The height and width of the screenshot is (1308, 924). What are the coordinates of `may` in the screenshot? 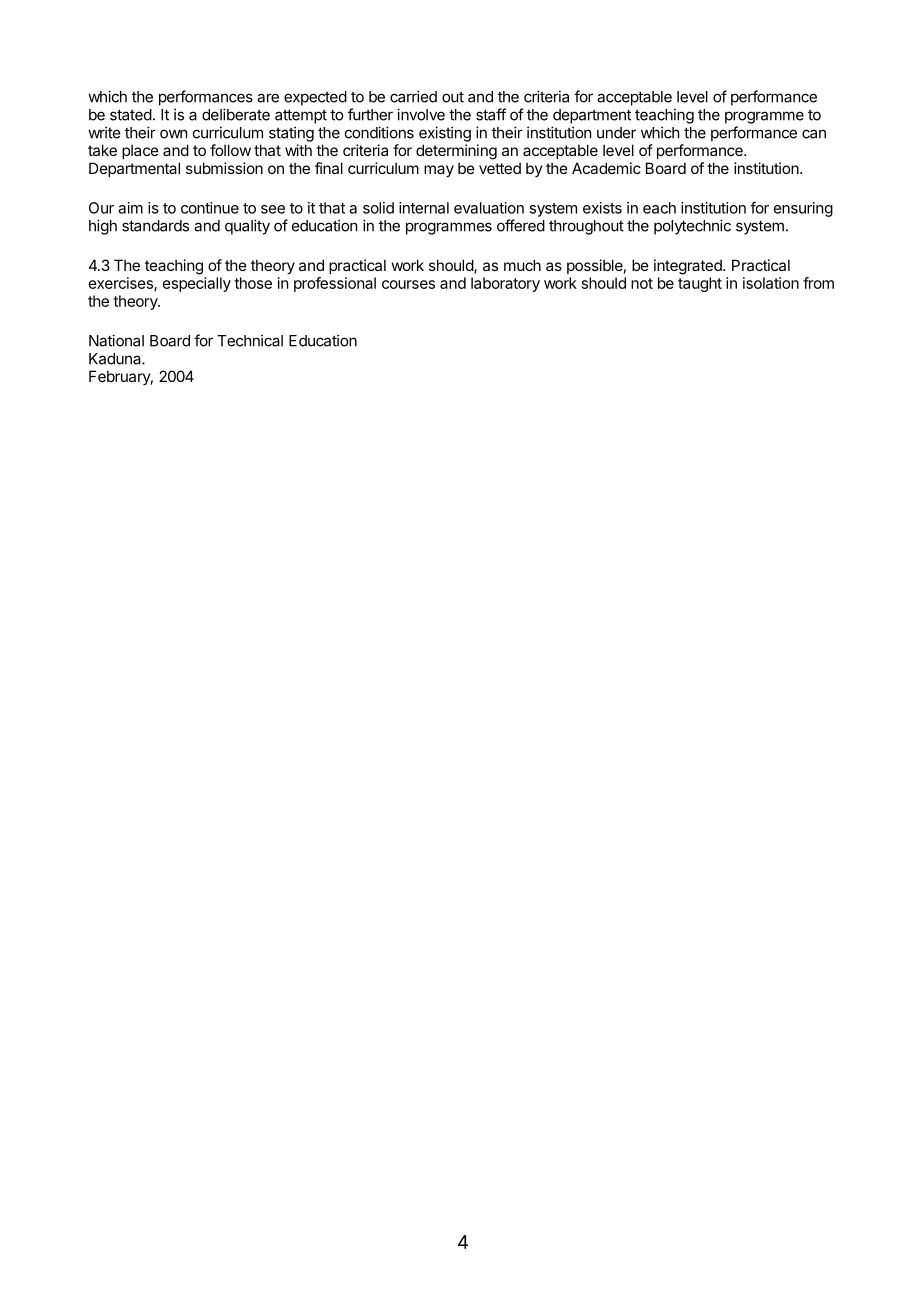 It's located at (439, 171).
